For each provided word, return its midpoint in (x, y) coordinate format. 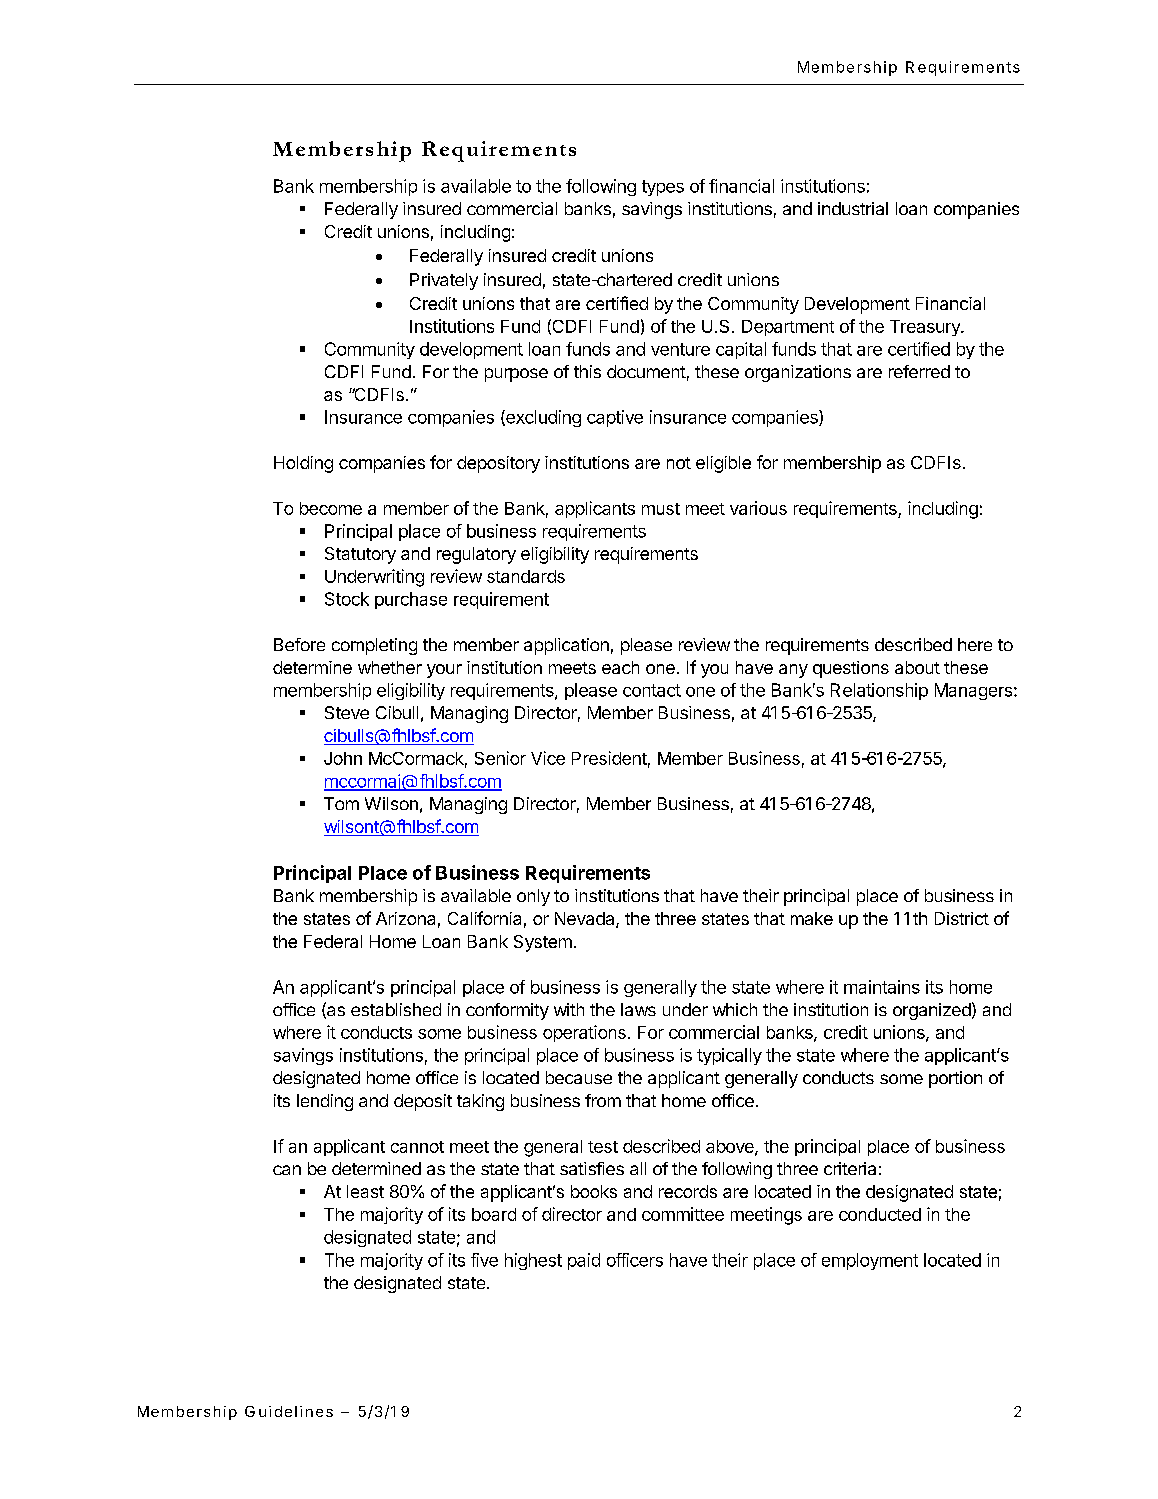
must (661, 509)
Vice (548, 758)
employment (870, 1261)
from (603, 1100)
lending (325, 1102)
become (331, 508)
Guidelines (289, 1411)
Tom (341, 803)
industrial (853, 208)
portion (955, 1079)
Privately (444, 281)
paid (584, 1261)
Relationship (879, 691)
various (758, 508)
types (663, 188)
